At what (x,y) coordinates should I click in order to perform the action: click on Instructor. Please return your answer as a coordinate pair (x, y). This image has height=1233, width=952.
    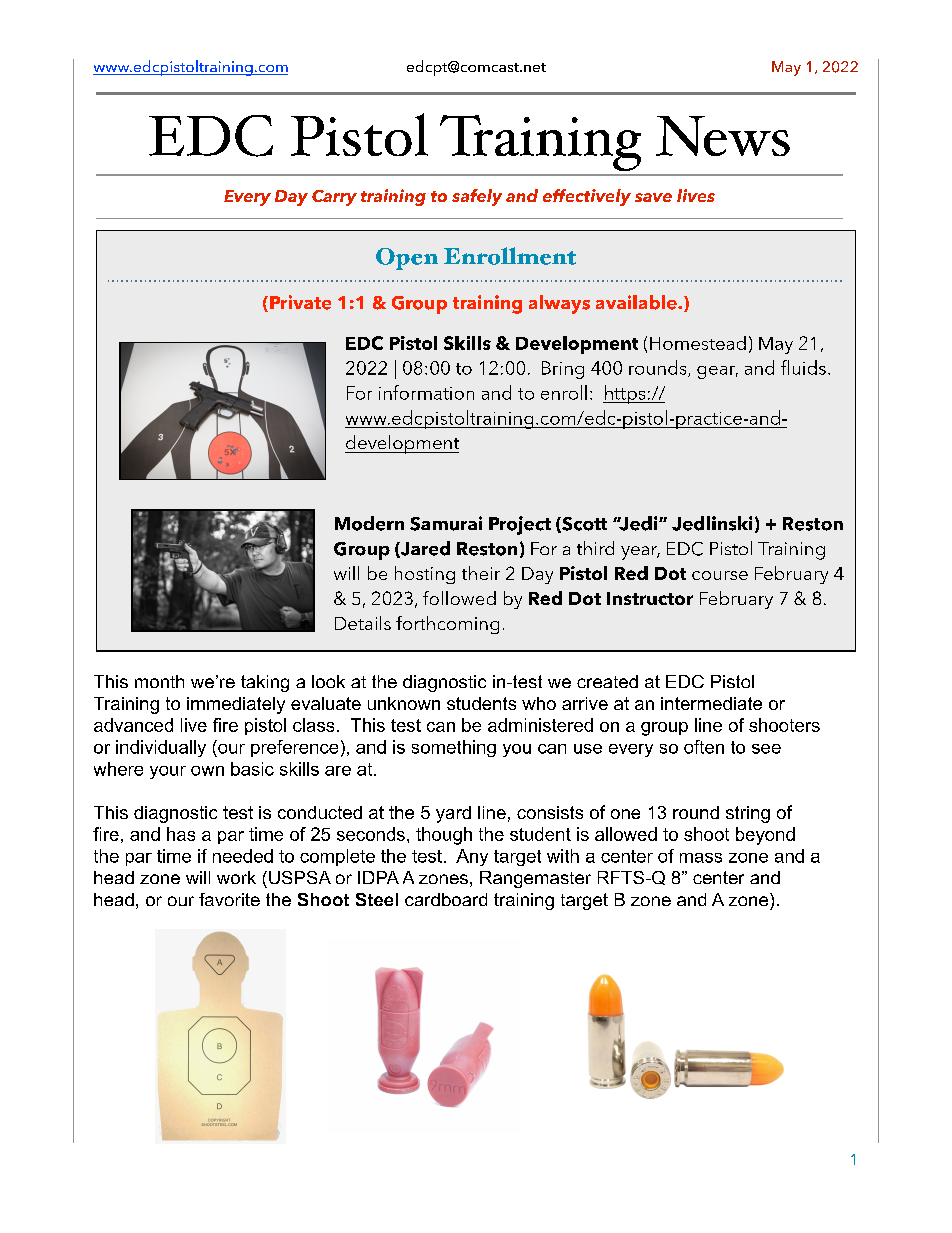
    Looking at the image, I should click on (650, 598).
